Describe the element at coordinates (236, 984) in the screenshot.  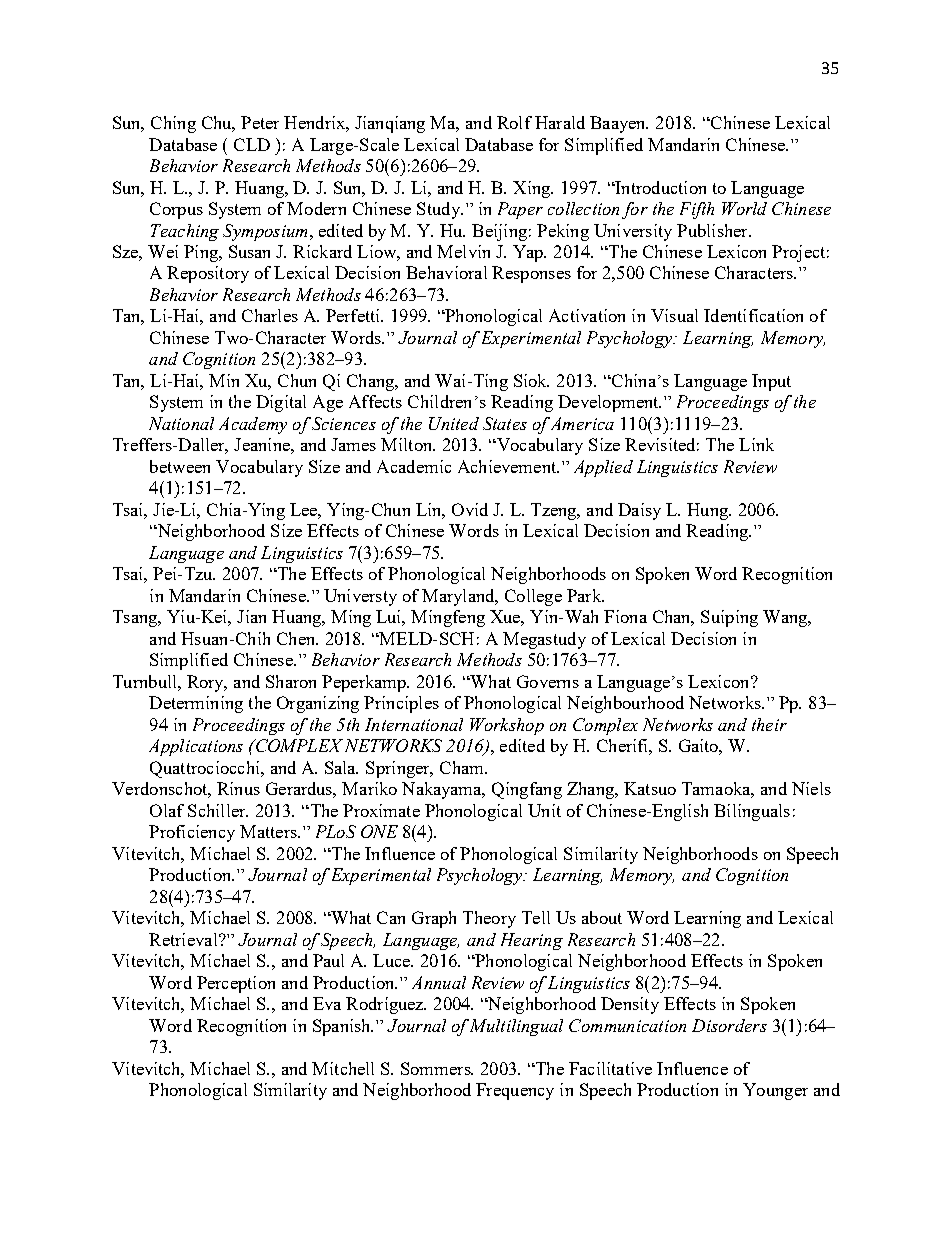
I see `Perception` at that location.
